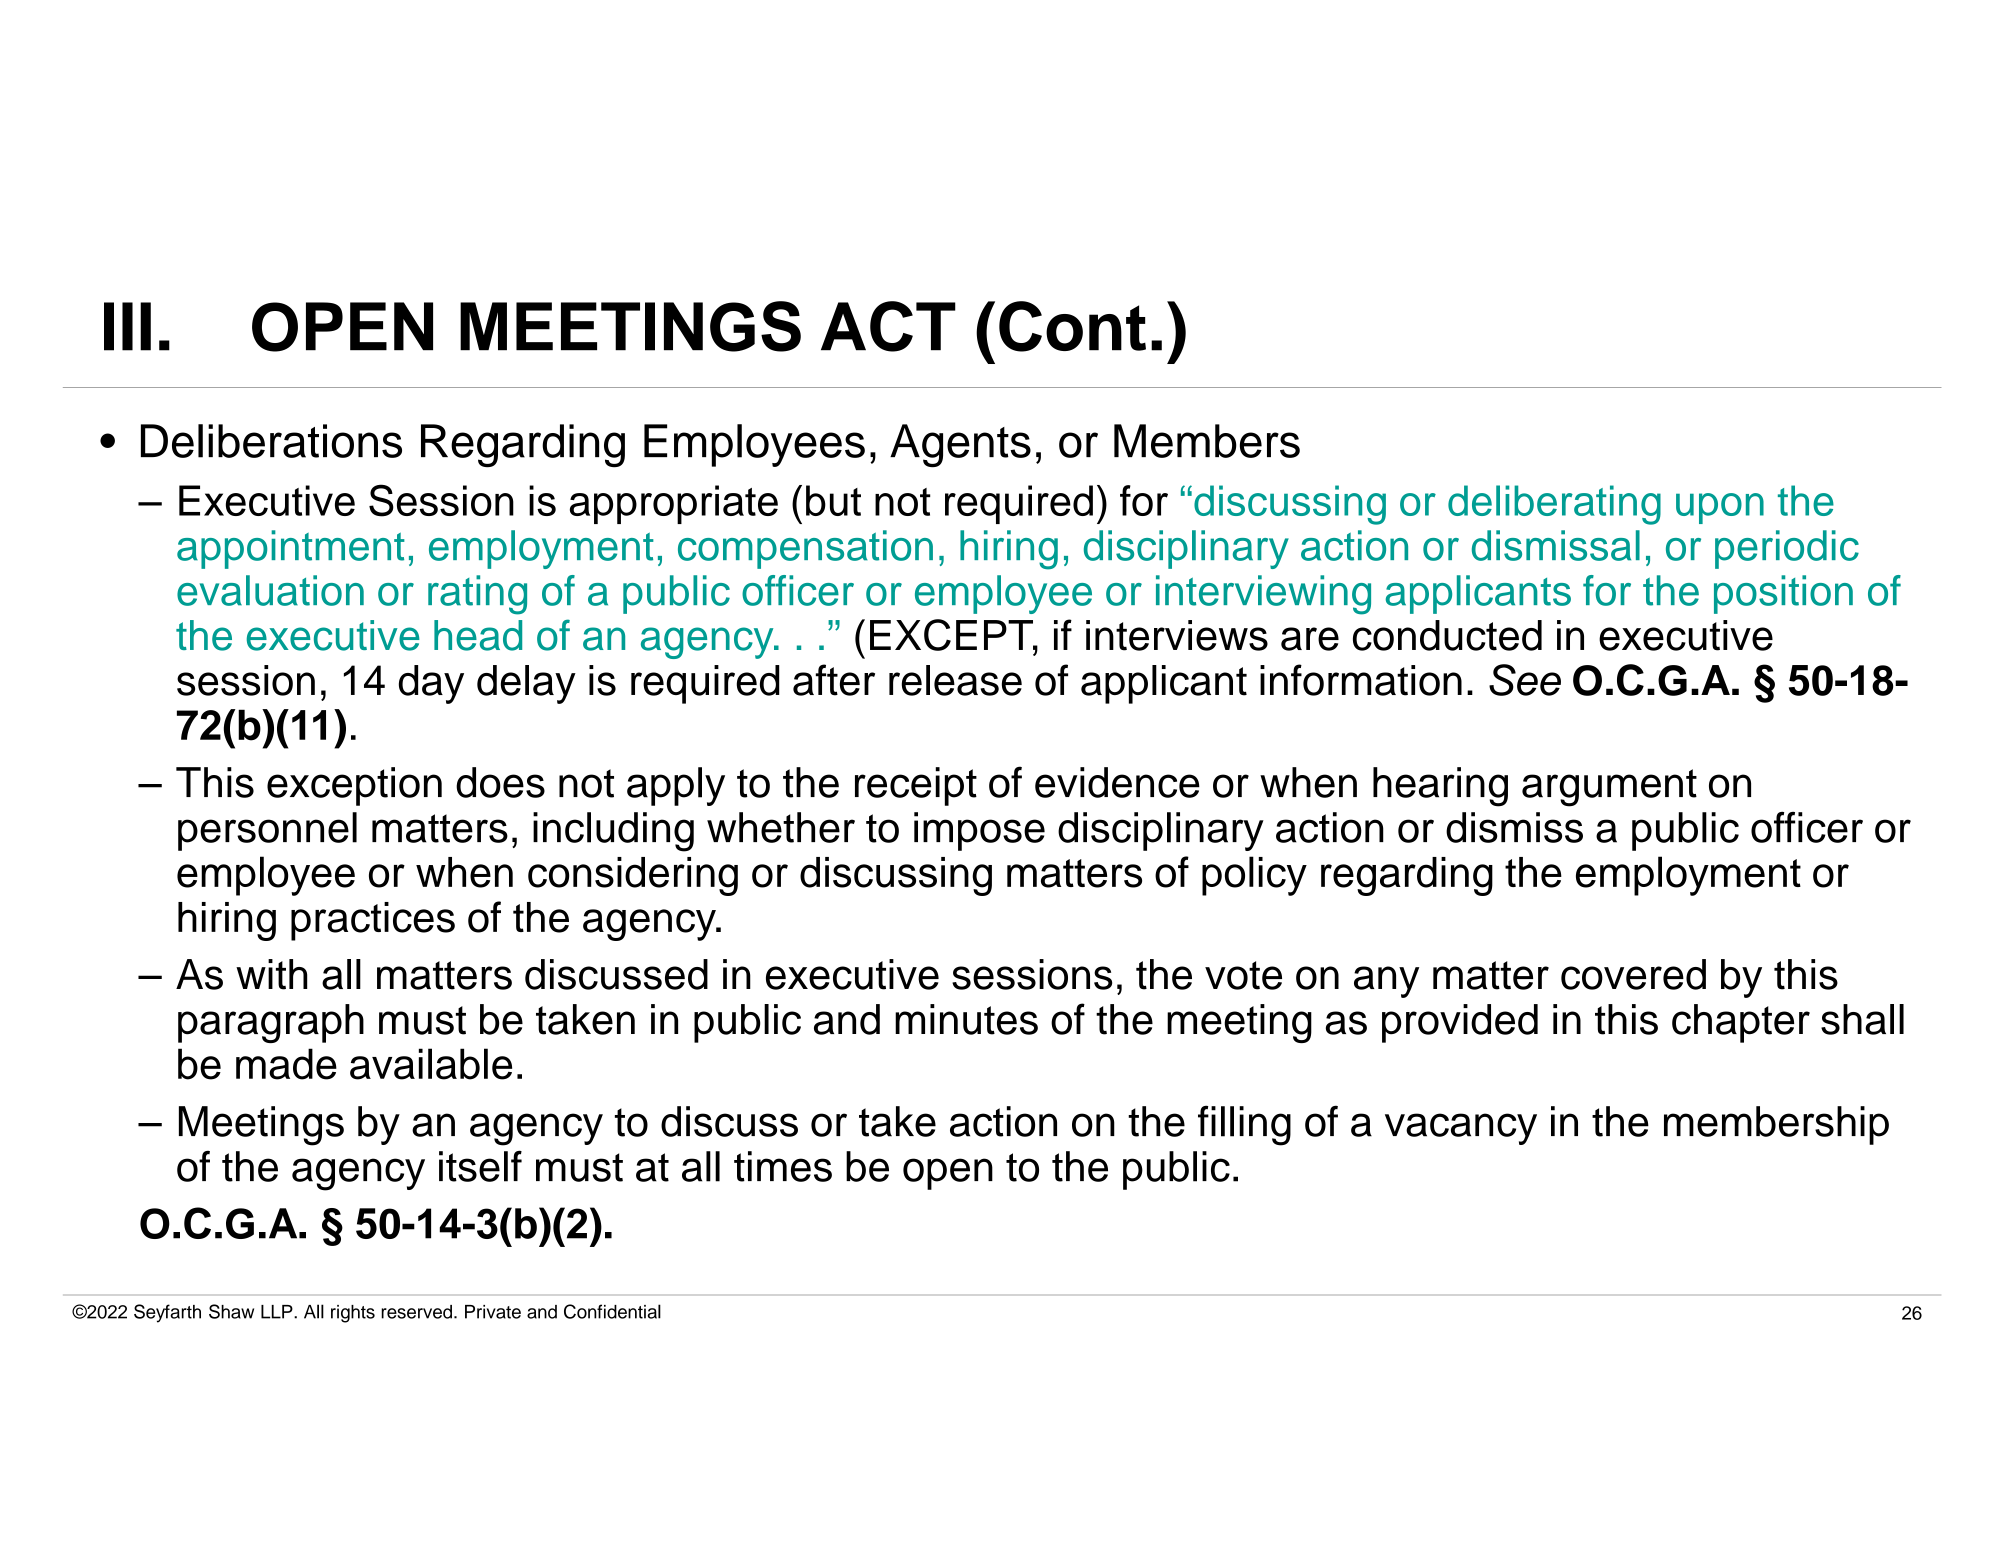  What do you see at coordinates (267, 831) in the screenshot?
I see `personnel` at bounding box center [267, 831].
